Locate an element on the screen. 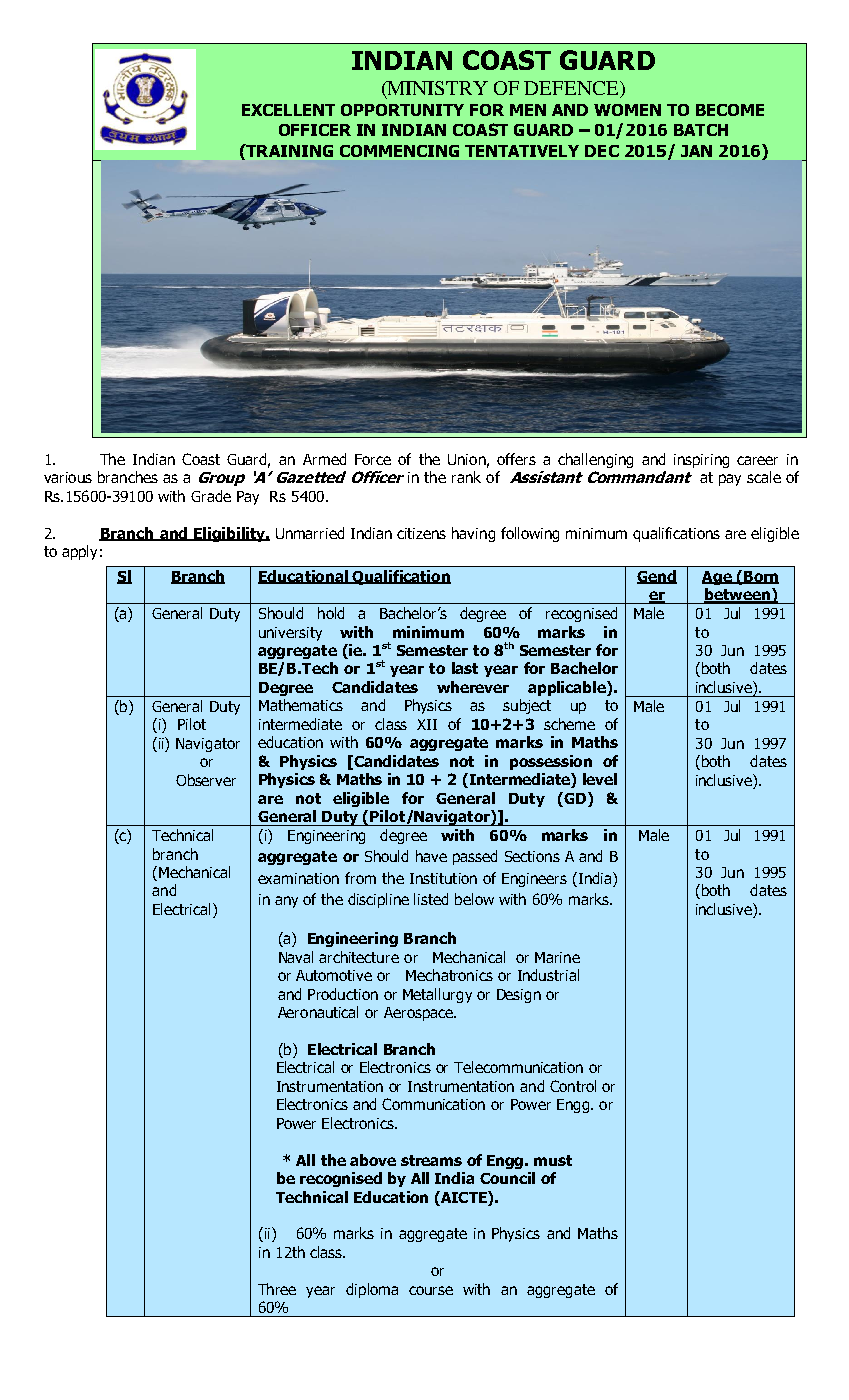 The width and height of the screenshot is (849, 1400). EXCELLENT is located at coordinates (288, 110).
